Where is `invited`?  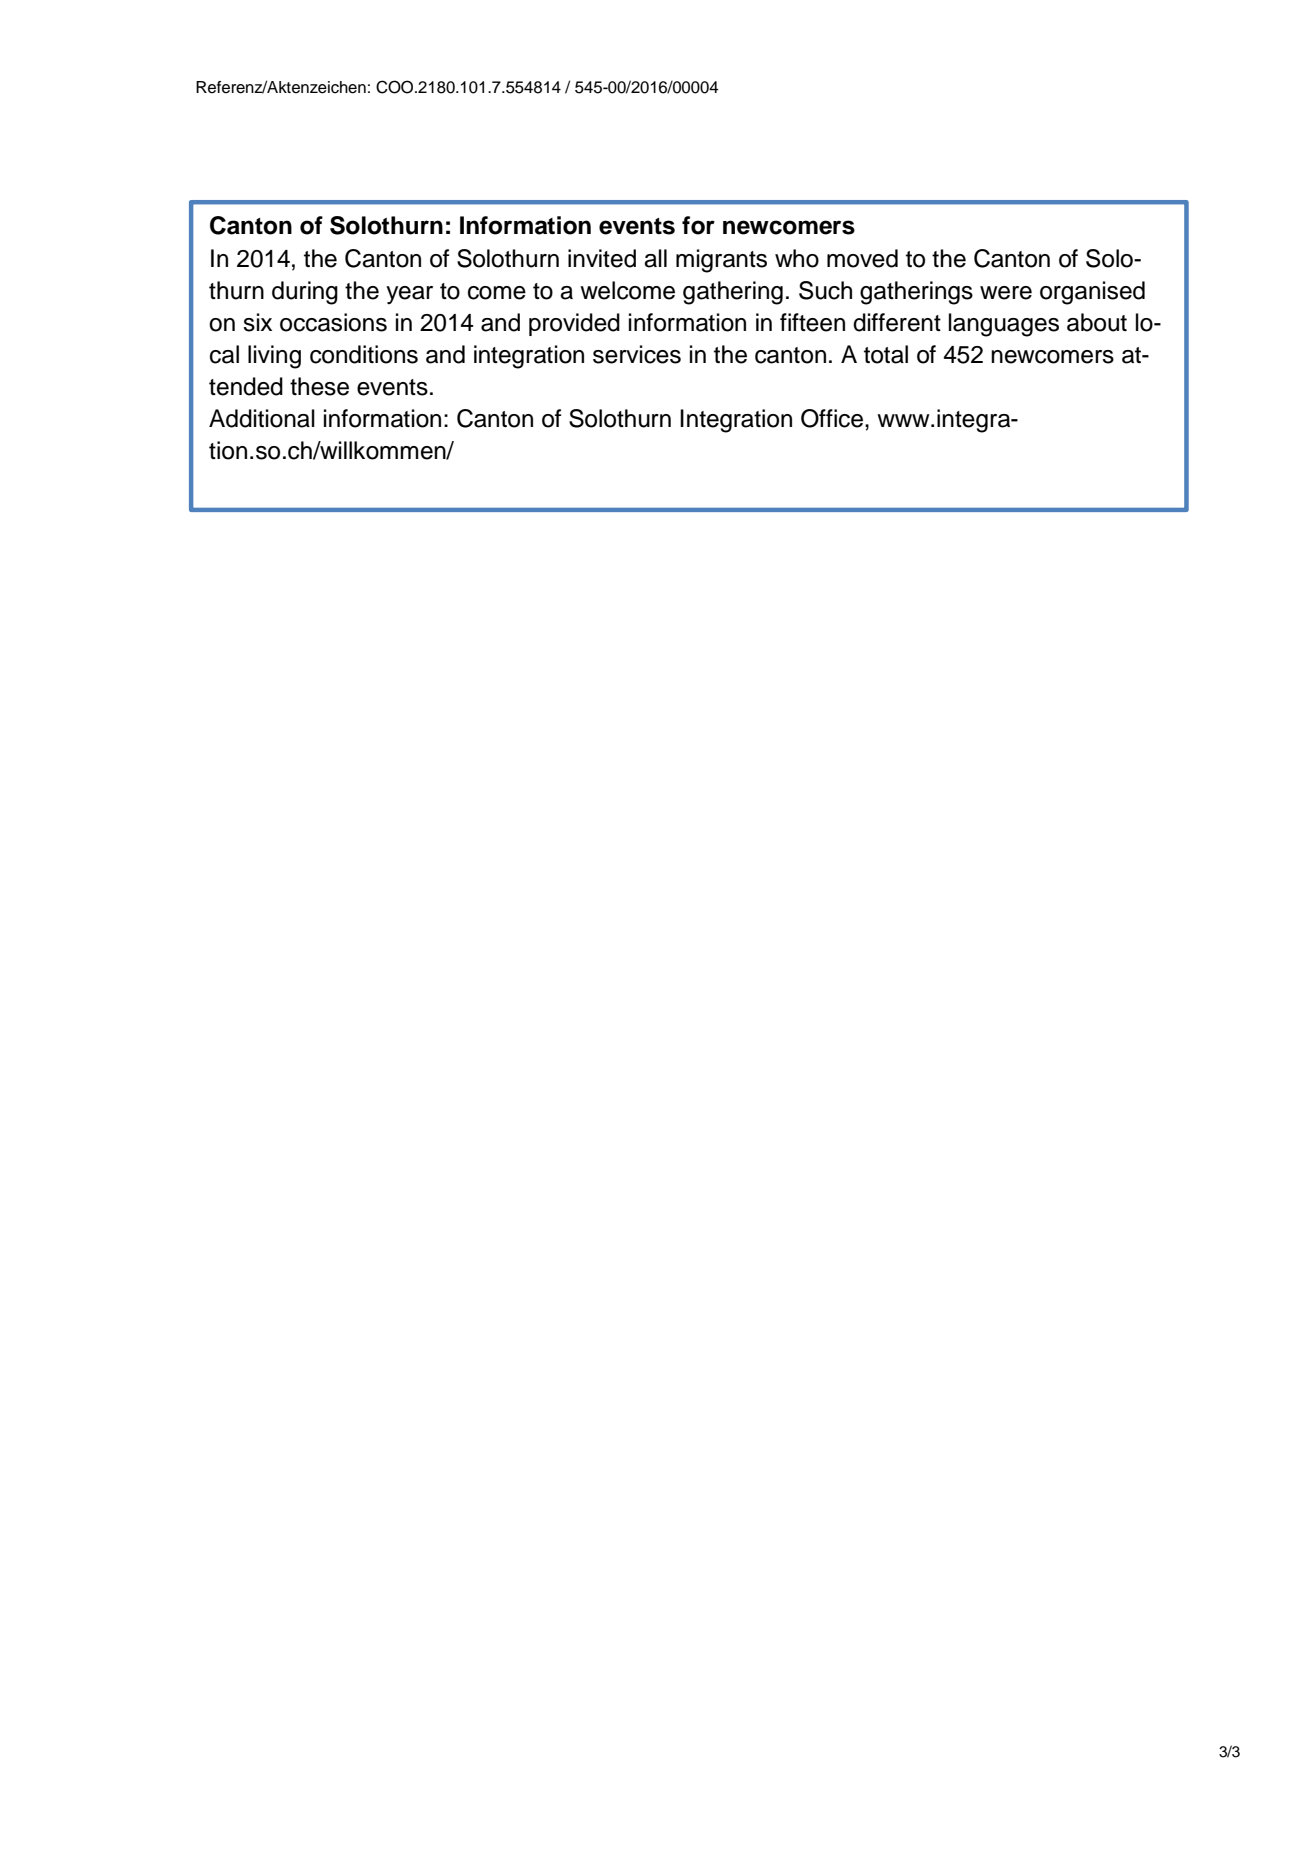
invited is located at coordinates (602, 258).
